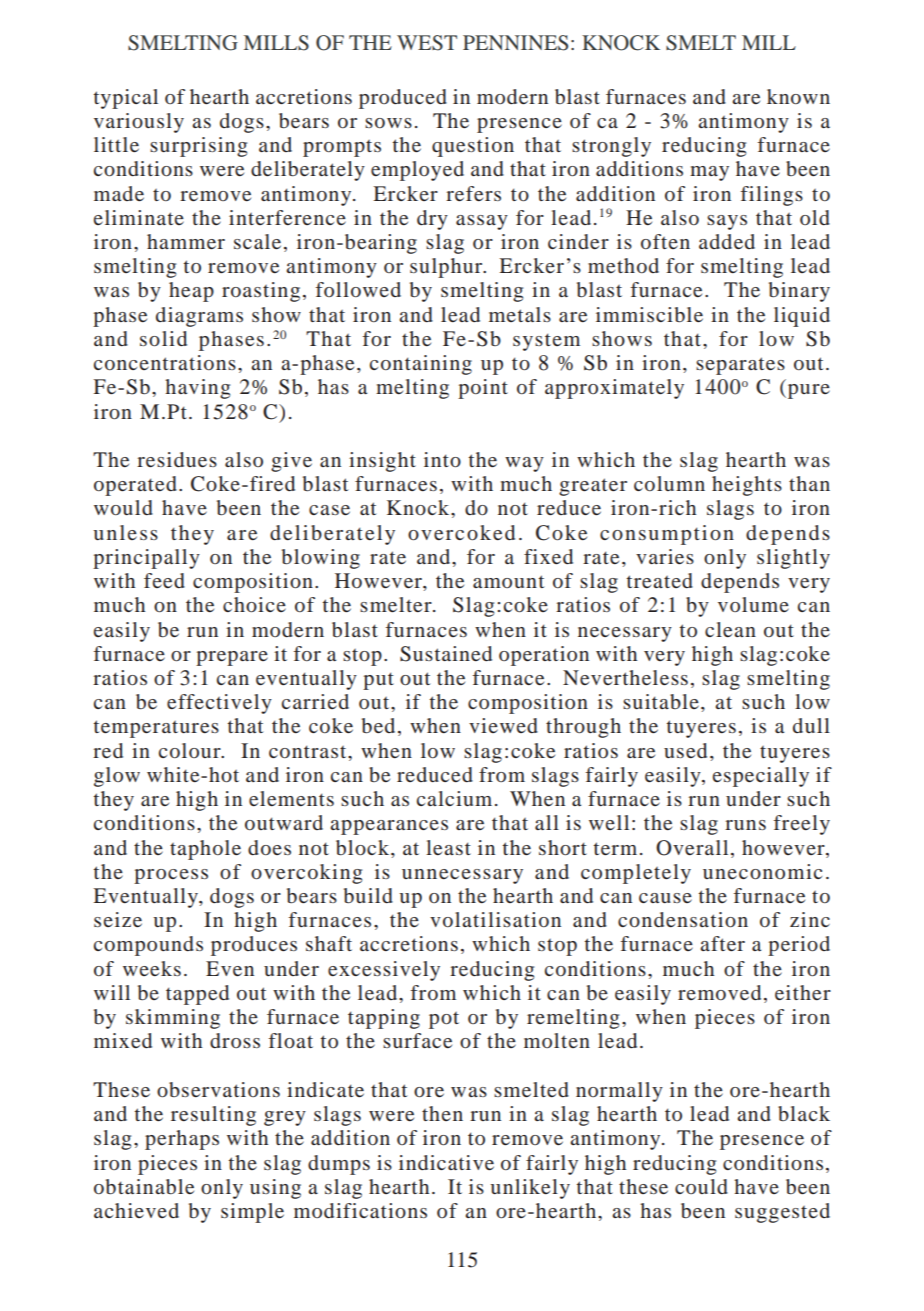 The image size is (924, 1311). I want to click on known, so click(798, 96).
